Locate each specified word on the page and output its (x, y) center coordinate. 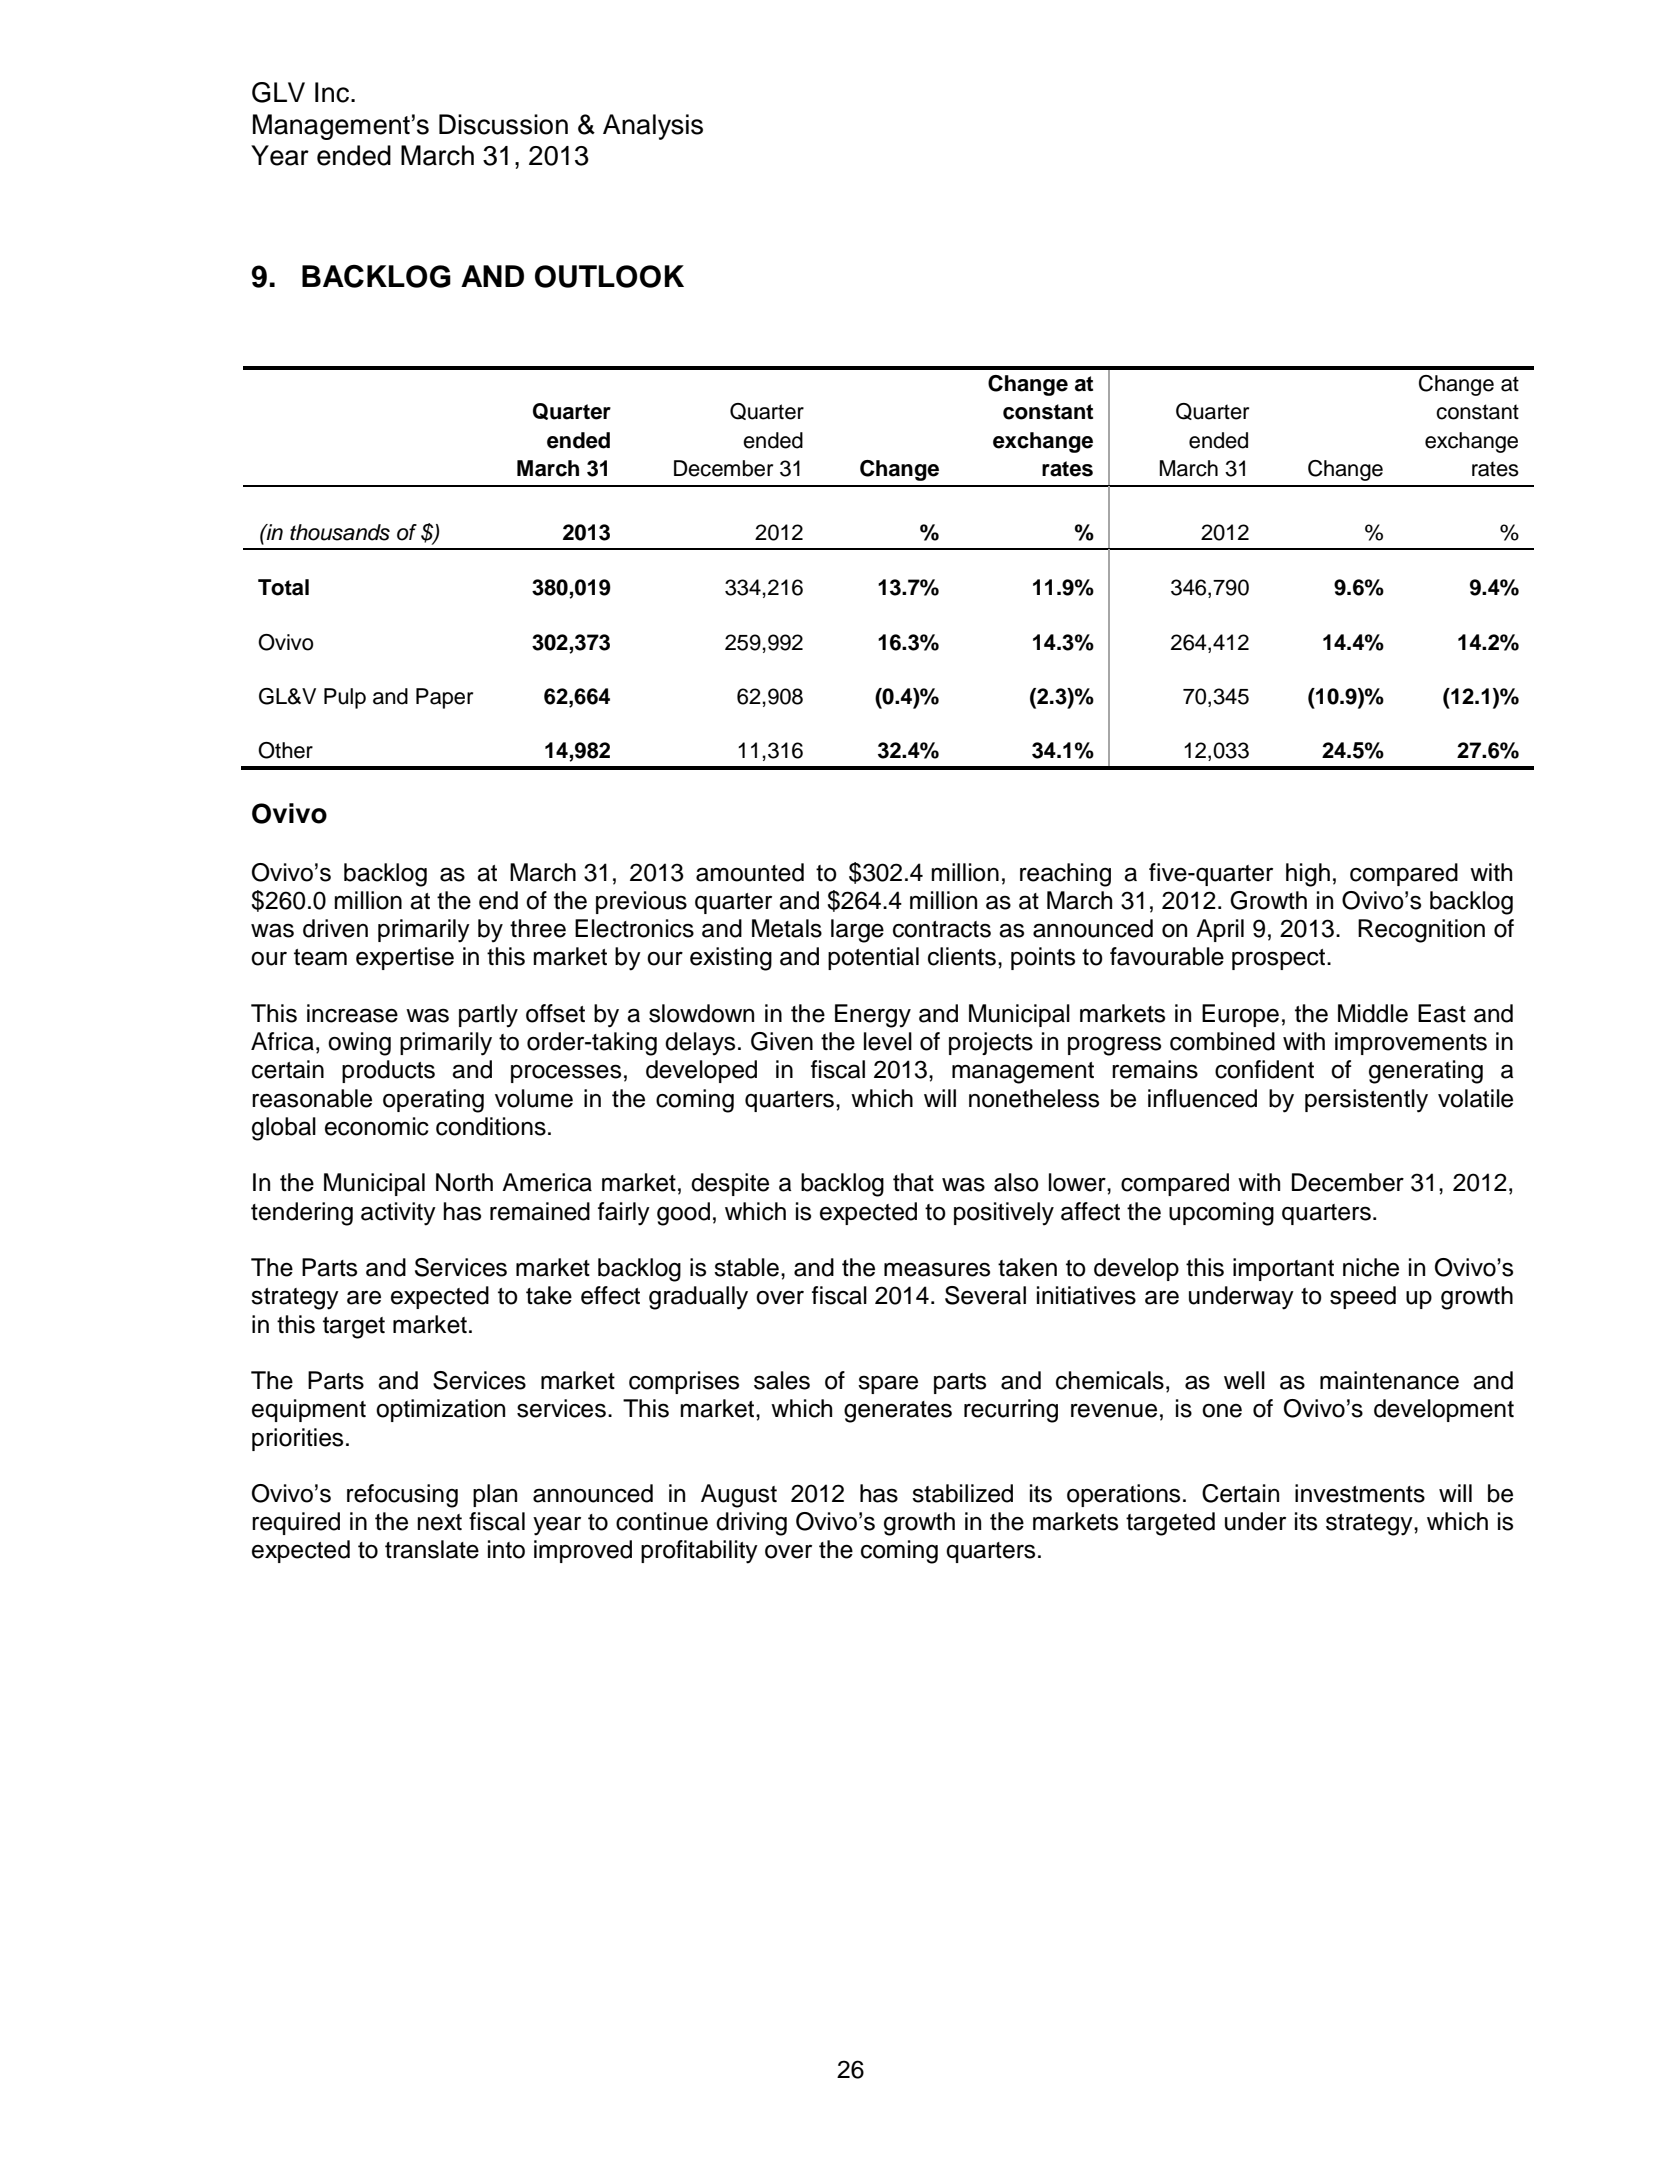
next (439, 1522)
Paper (444, 698)
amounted (750, 872)
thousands (340, 532)
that (913, 1182)
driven (335, 928)
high (1308, 875)
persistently (1366, 1101)
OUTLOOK (609, 276)
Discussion (503, 124)
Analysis (653, 127)
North (464, 1182)
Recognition (1421, 931)
